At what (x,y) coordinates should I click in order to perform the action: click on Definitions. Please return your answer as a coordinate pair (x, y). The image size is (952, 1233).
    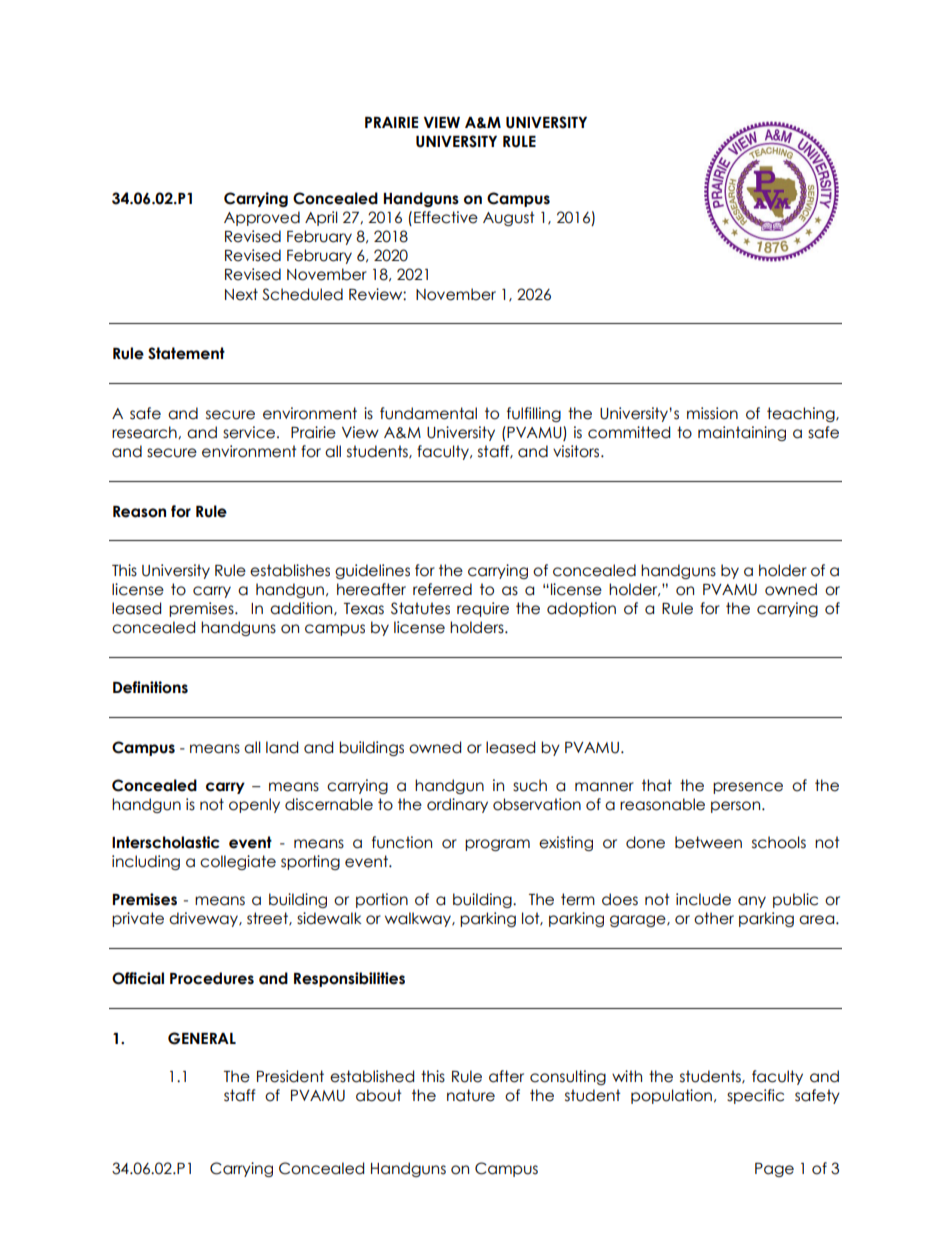
    Looking at the image, I should click on (150, 687).
